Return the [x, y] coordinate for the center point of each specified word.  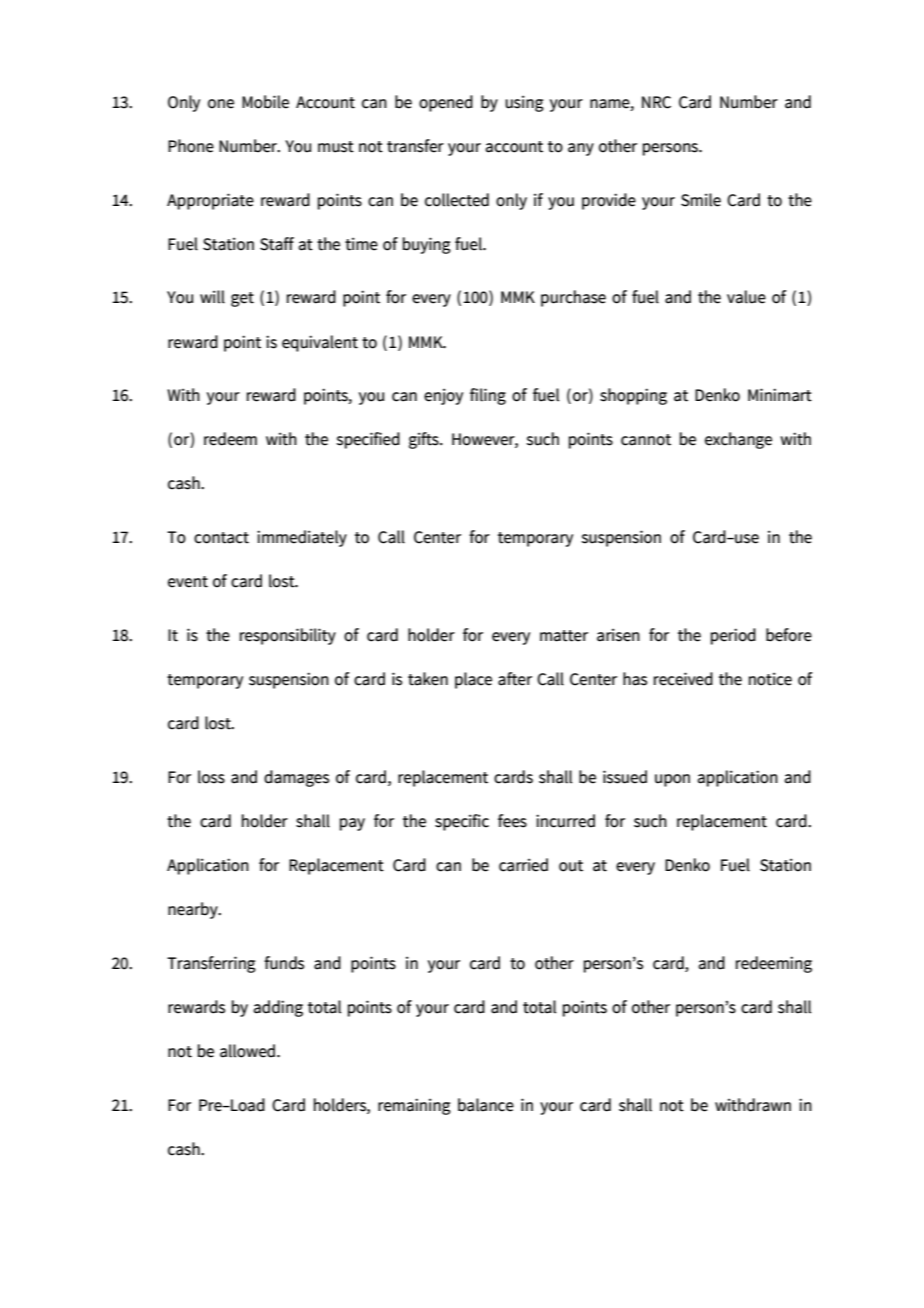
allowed [249, 1051]
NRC [656, 102]
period [733, 636]
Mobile [265, 102]
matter [564, 636]
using [524, 103]
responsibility [288, 636]
